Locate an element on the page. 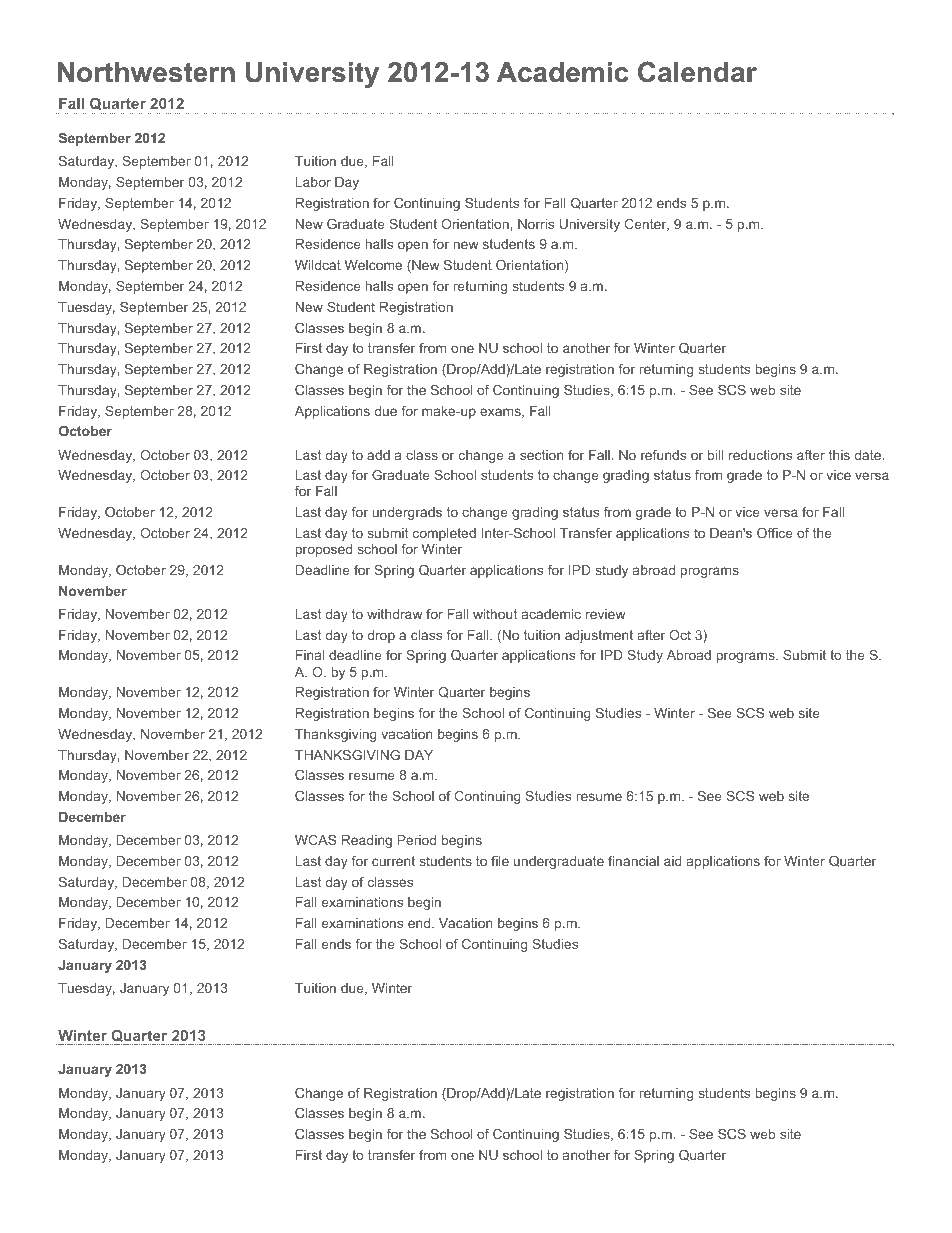  Reading is located at coordinates (367, 841).
